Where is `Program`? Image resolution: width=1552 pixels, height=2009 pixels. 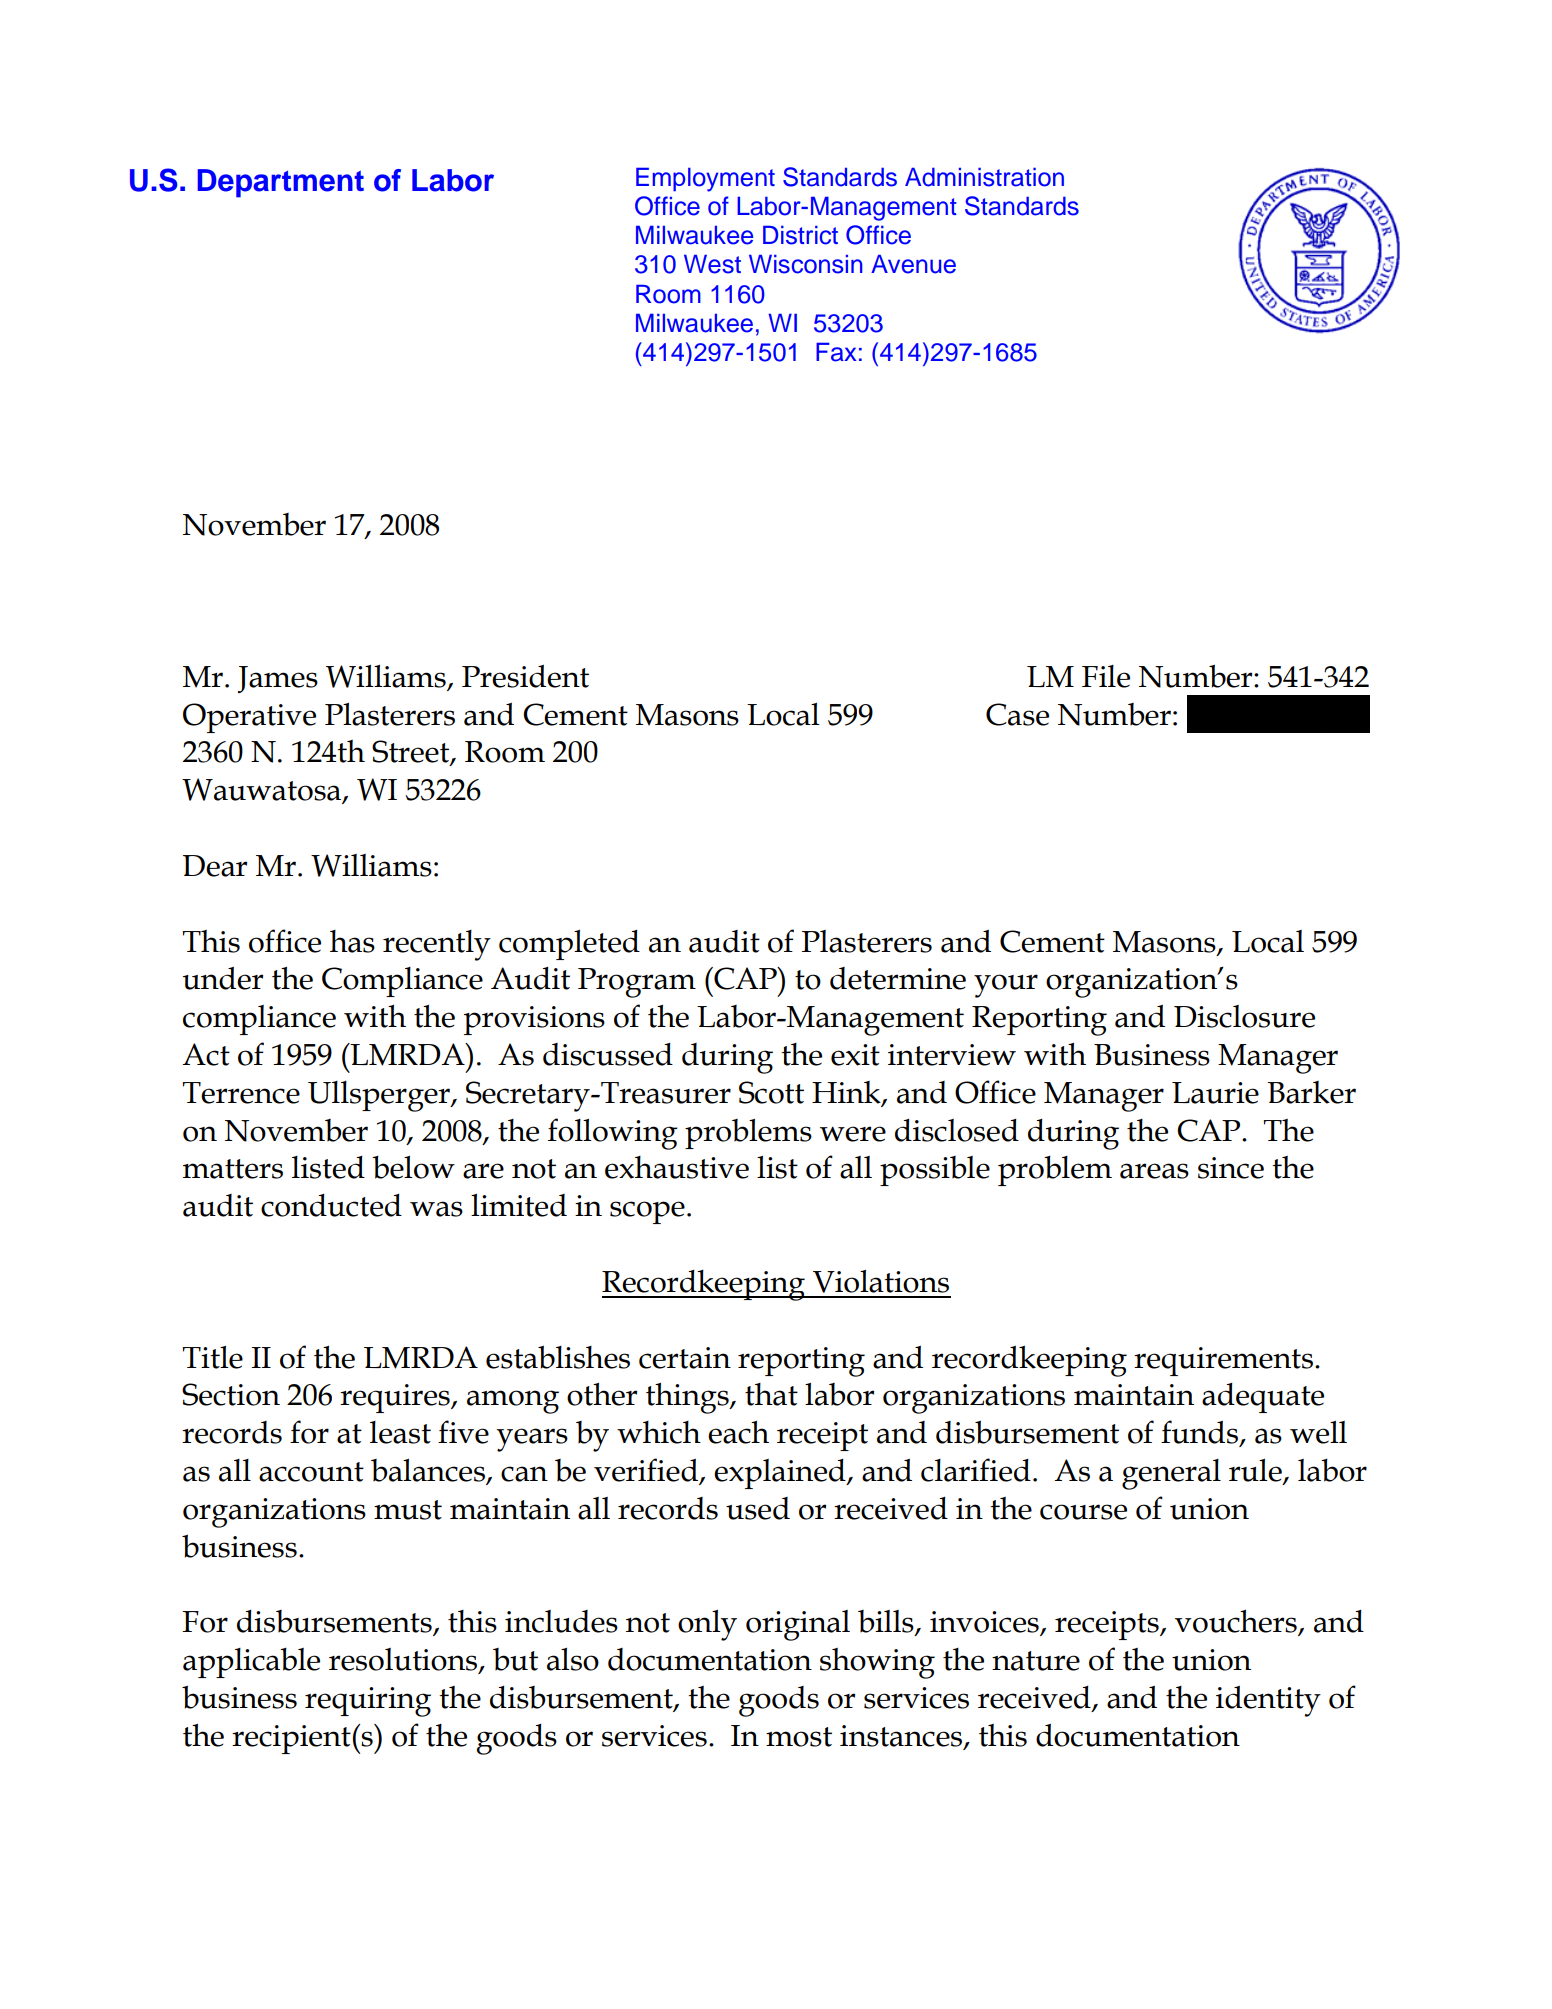
Program is located at coordinates (637, 983).
